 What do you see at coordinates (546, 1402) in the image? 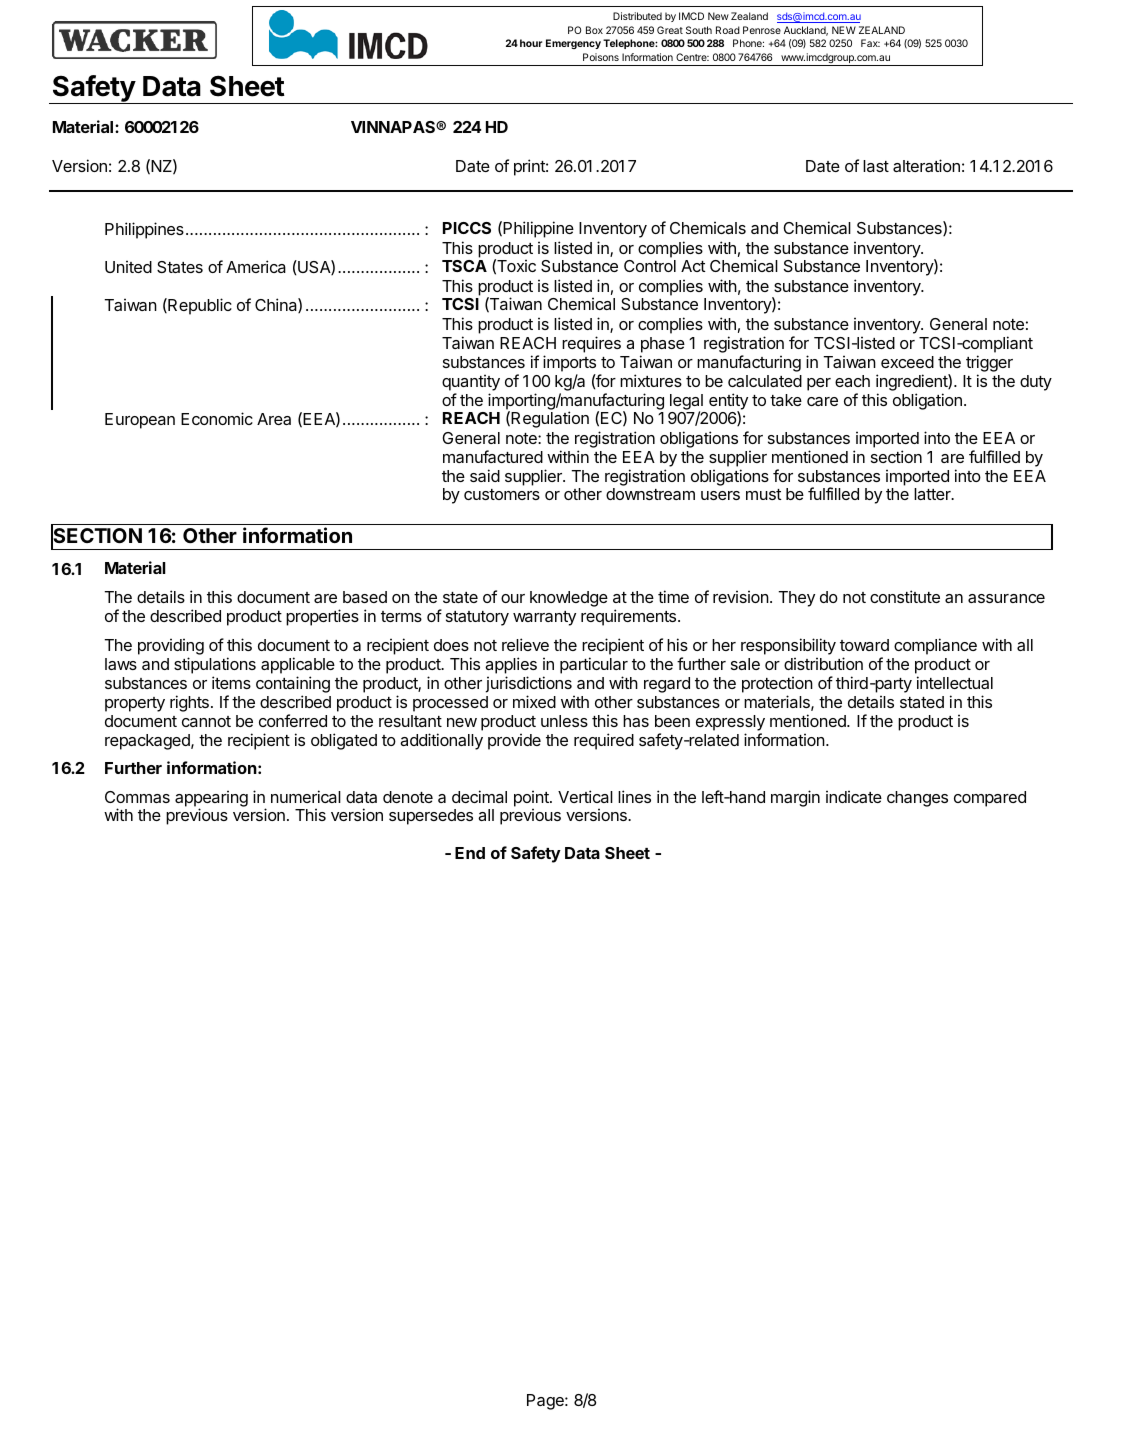
I see `Page` at bounding box center [546, 1402].
